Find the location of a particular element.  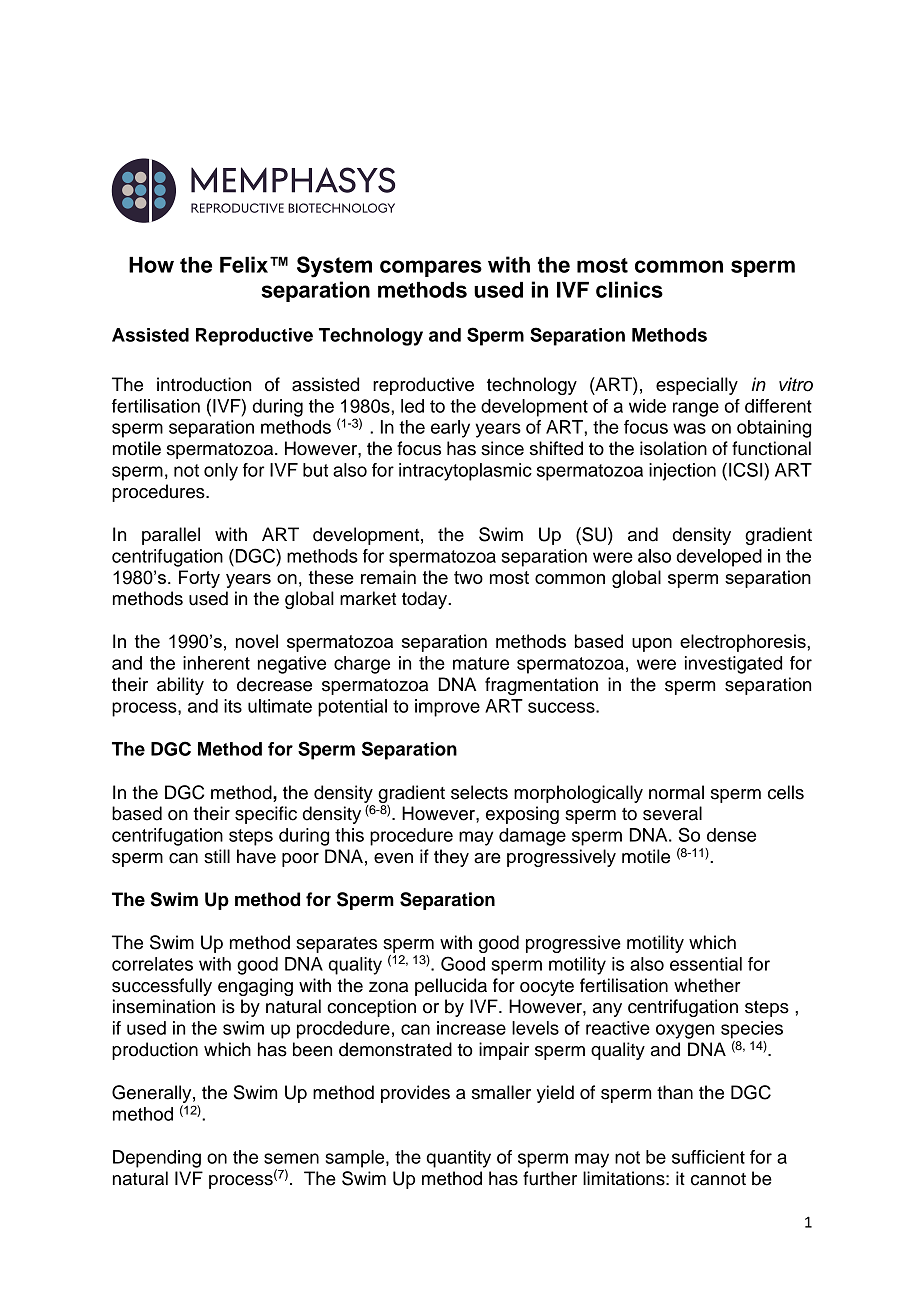

essential is located at coordinates (706, 964).
